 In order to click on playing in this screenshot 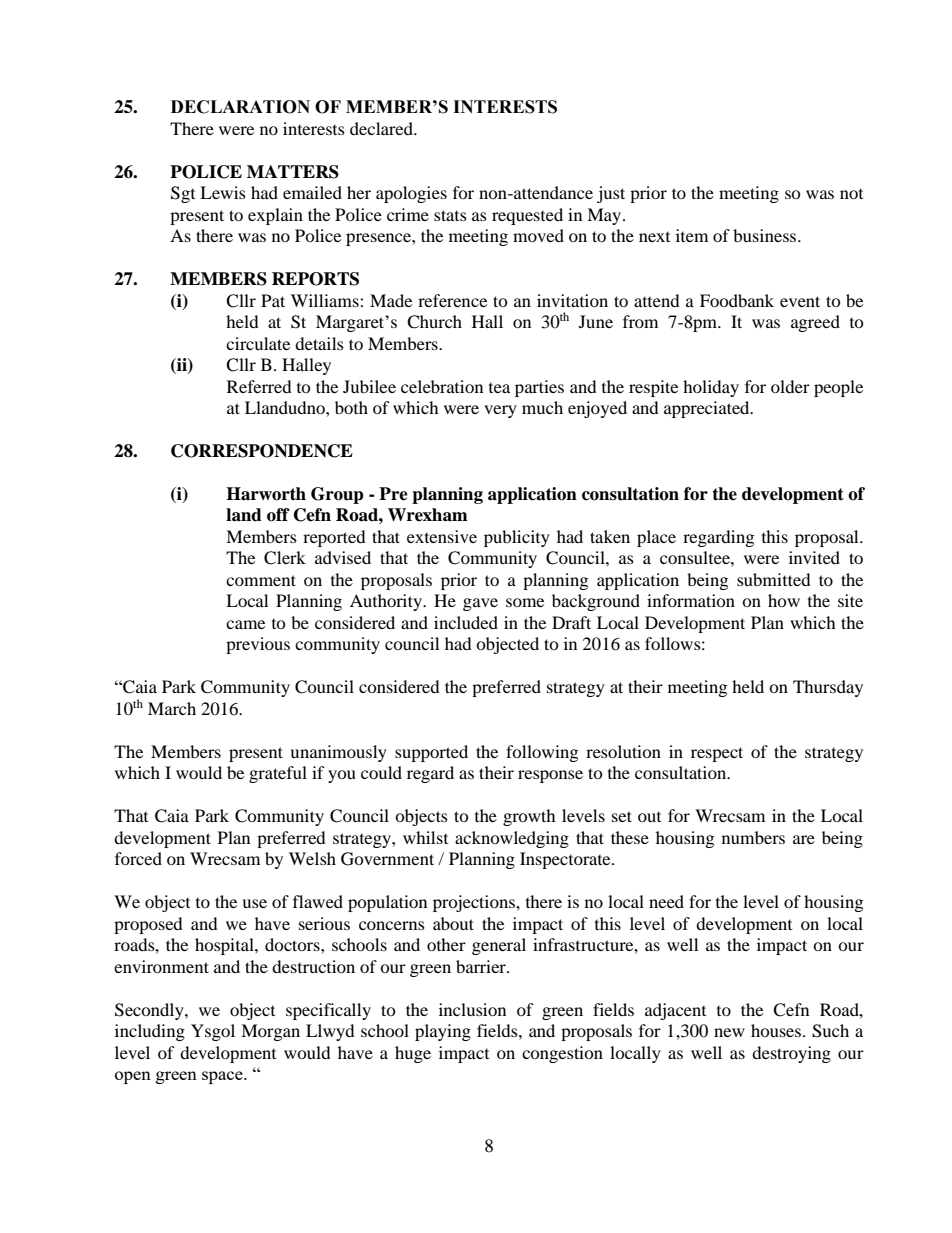, I will do `click(443, 1032)`.
